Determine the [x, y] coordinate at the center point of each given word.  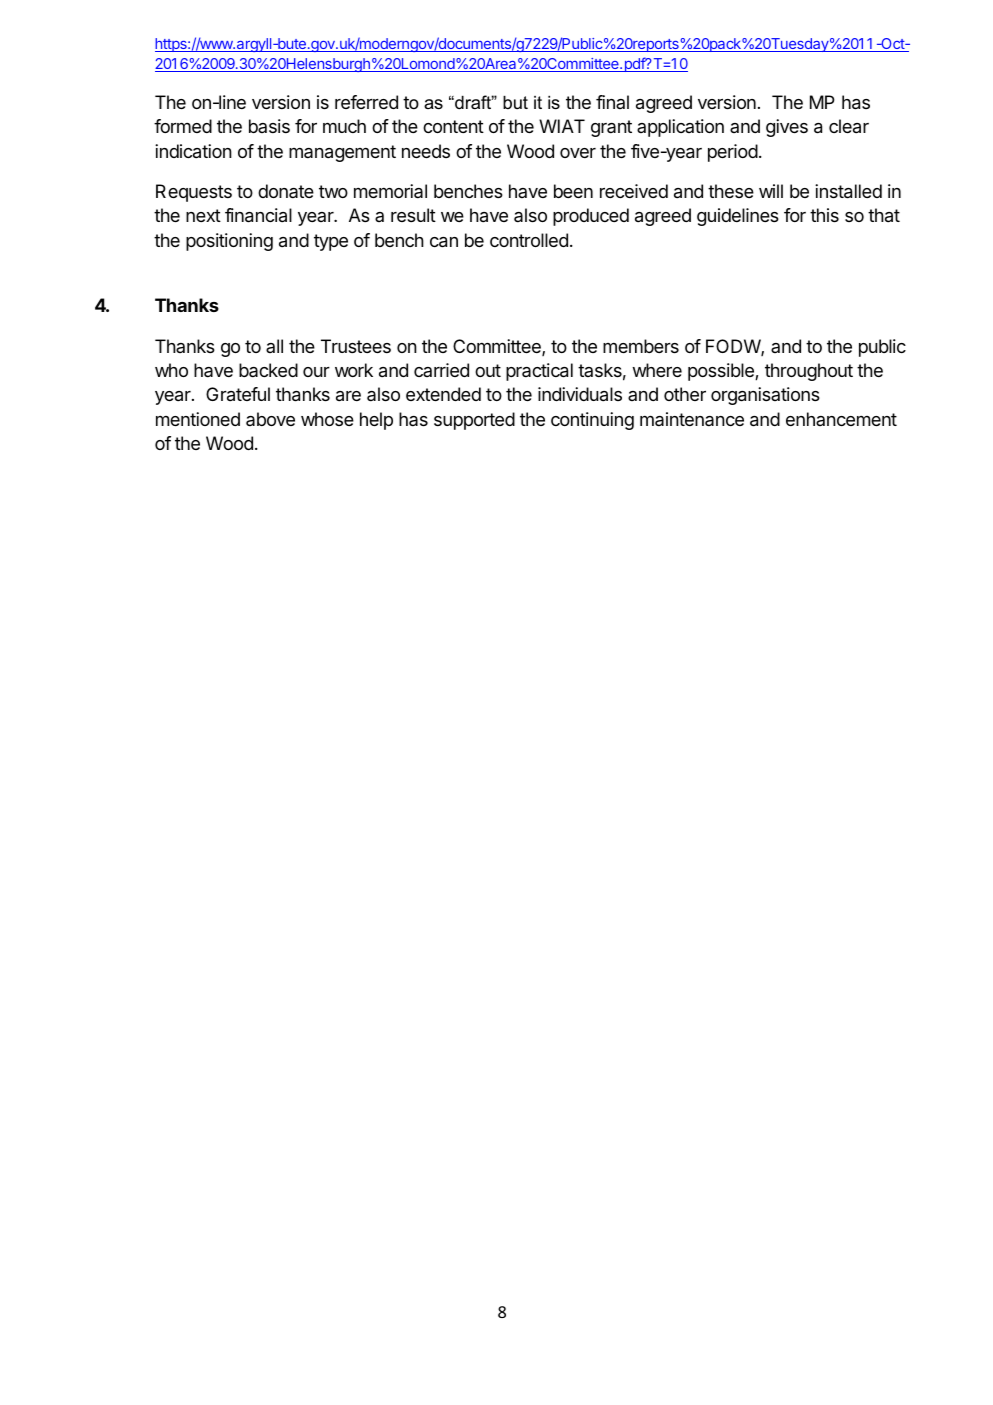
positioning [229, 242]
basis [269, 126]
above [270, 419]
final [612, 102]
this [824, 215]
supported [474, 421]
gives [787, 128]
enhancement [841, 419]
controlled [529, 240]
